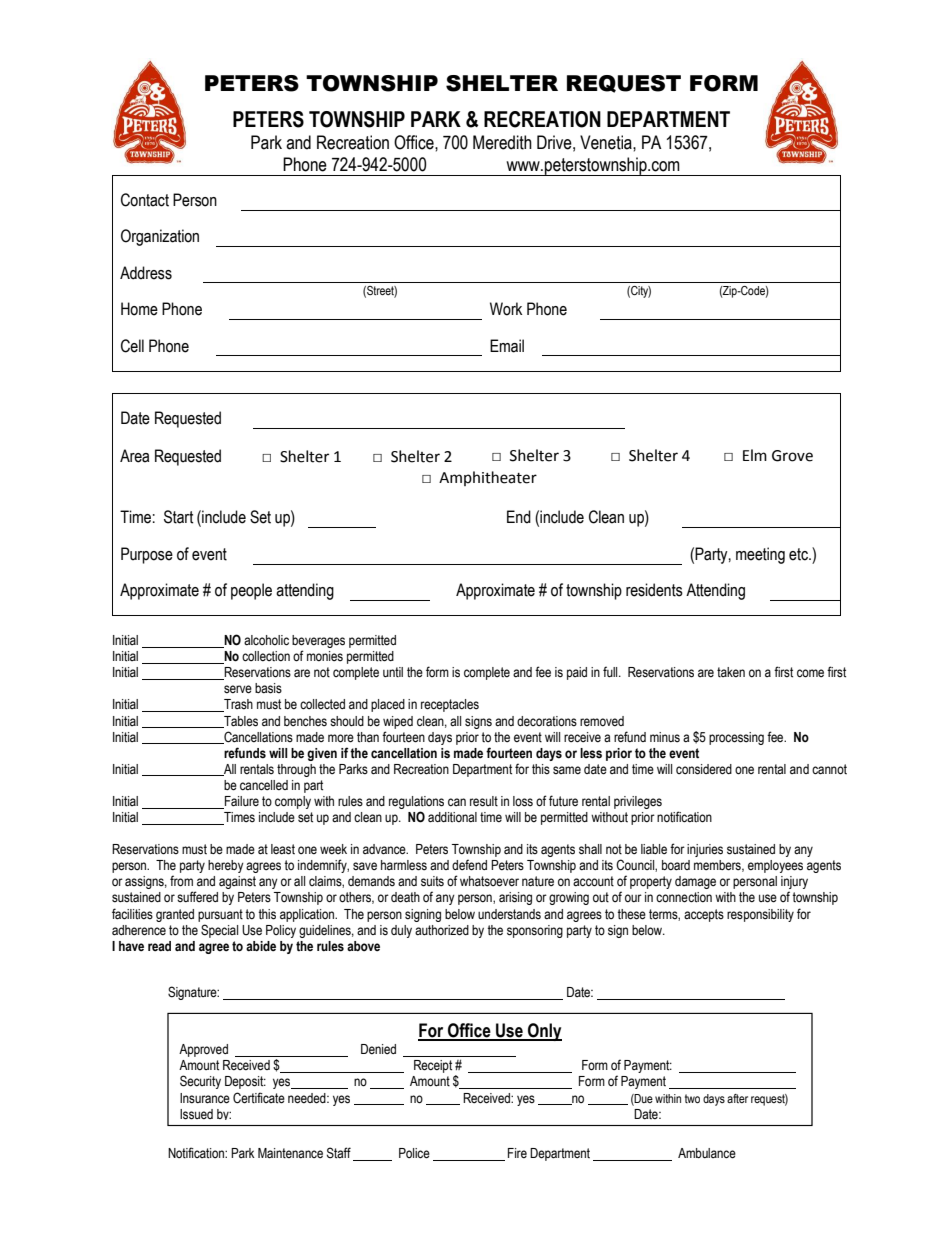 This page has height=1233, width=952. What do you see at coordinates (502, 142) in the page?
I see `Meredith` at bounding box center [502, 142].
